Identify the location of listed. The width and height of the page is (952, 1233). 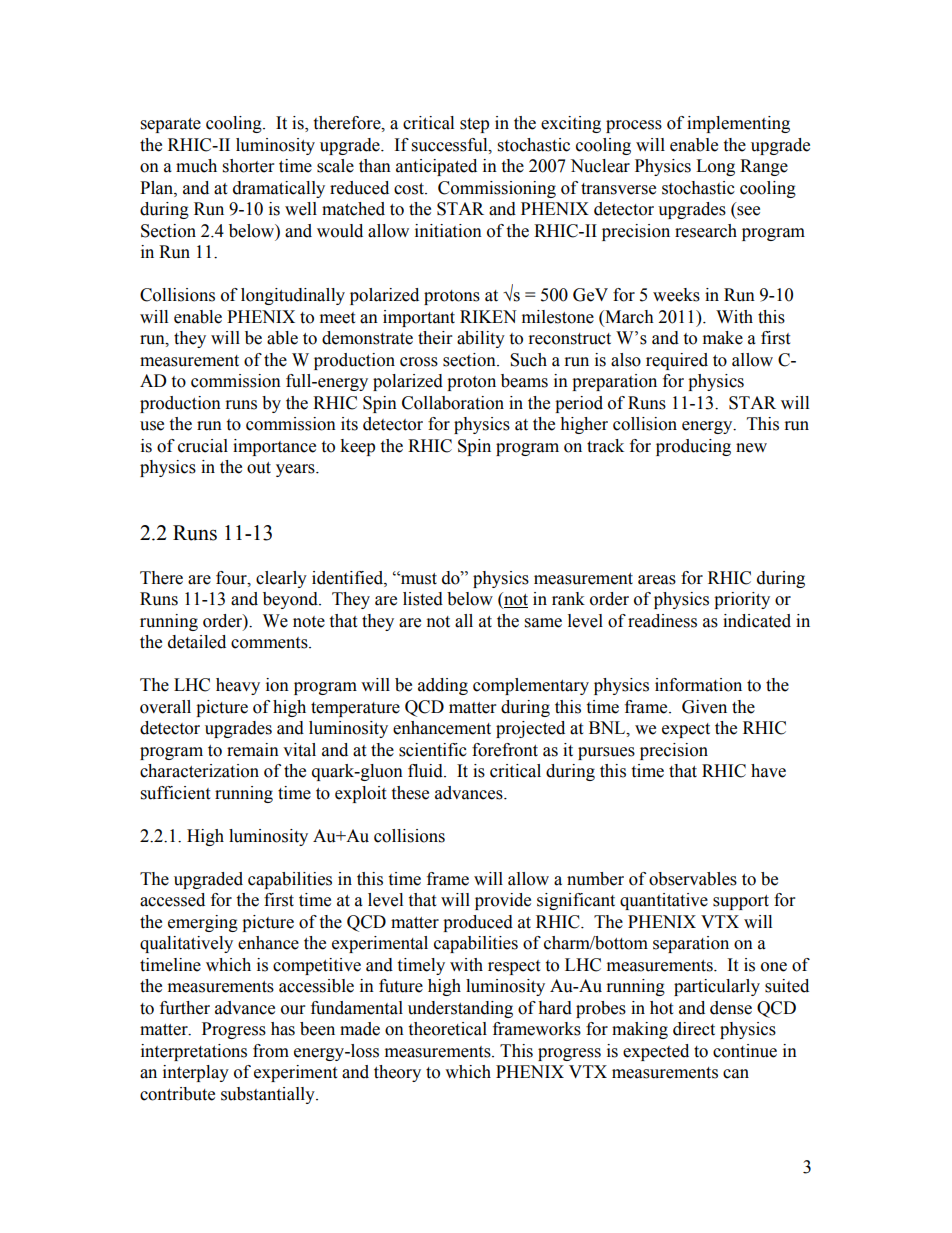
(423, 599).
